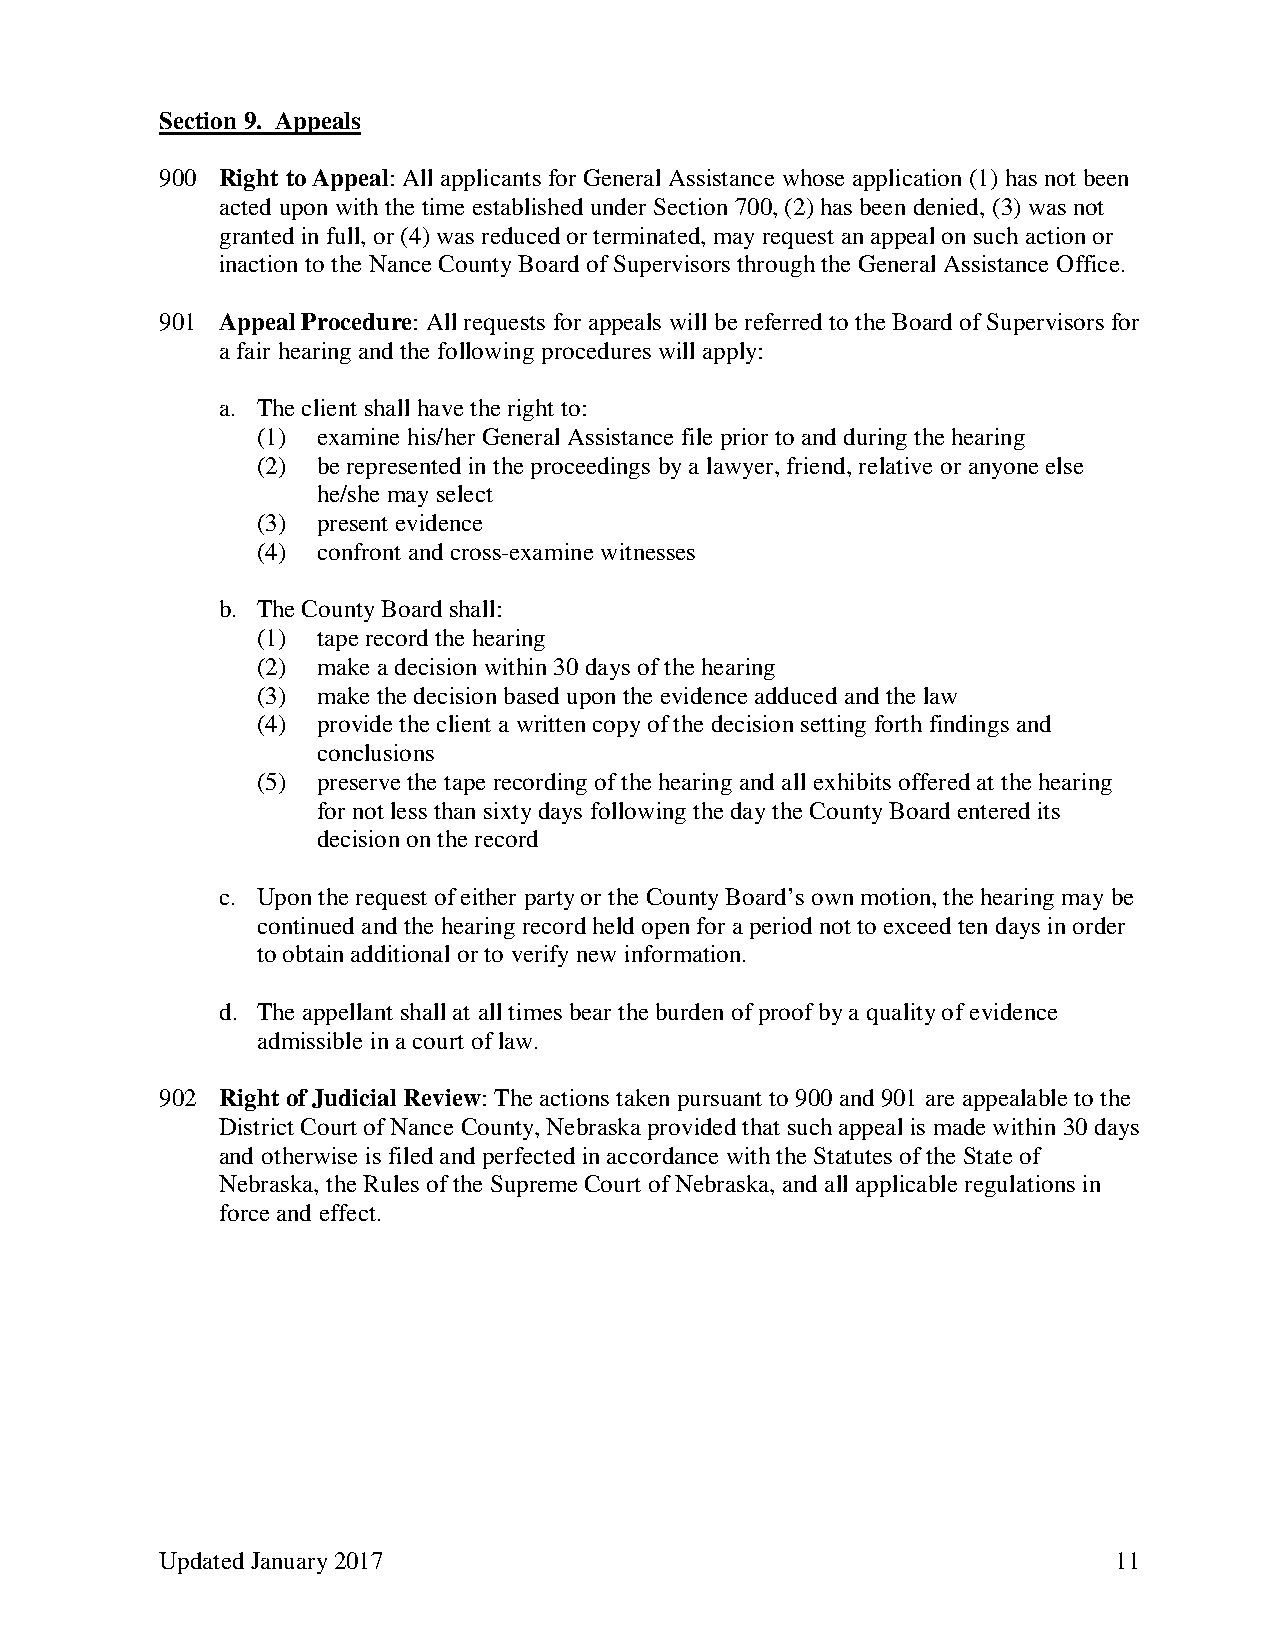 The image size is (1275, 1650). What do you see at coordinates (647, 235) in the image?
I see `terminated` at bounding box center [647, 235].
